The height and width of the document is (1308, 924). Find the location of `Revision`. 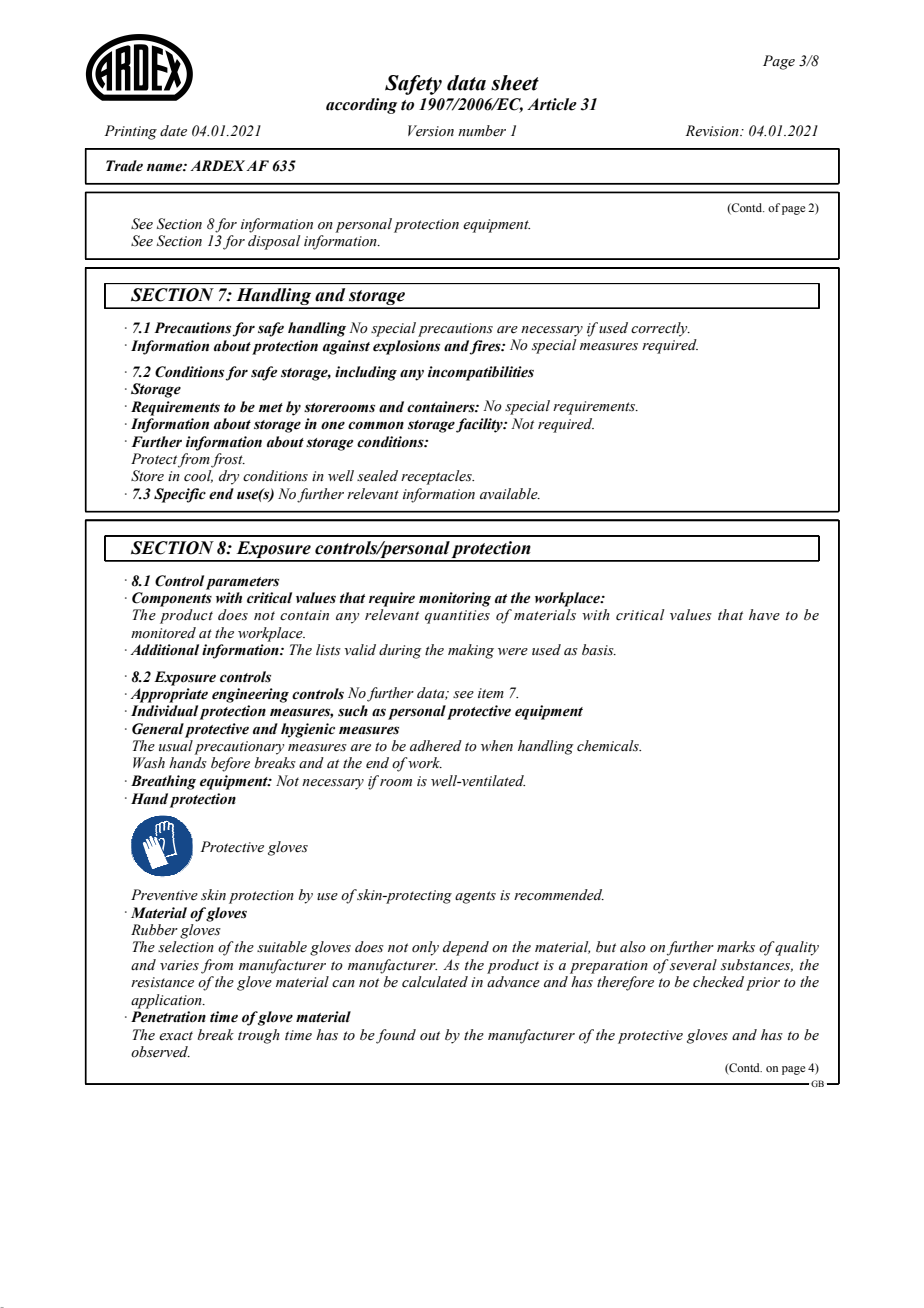

Revision is located at coordinates (713, 131).
